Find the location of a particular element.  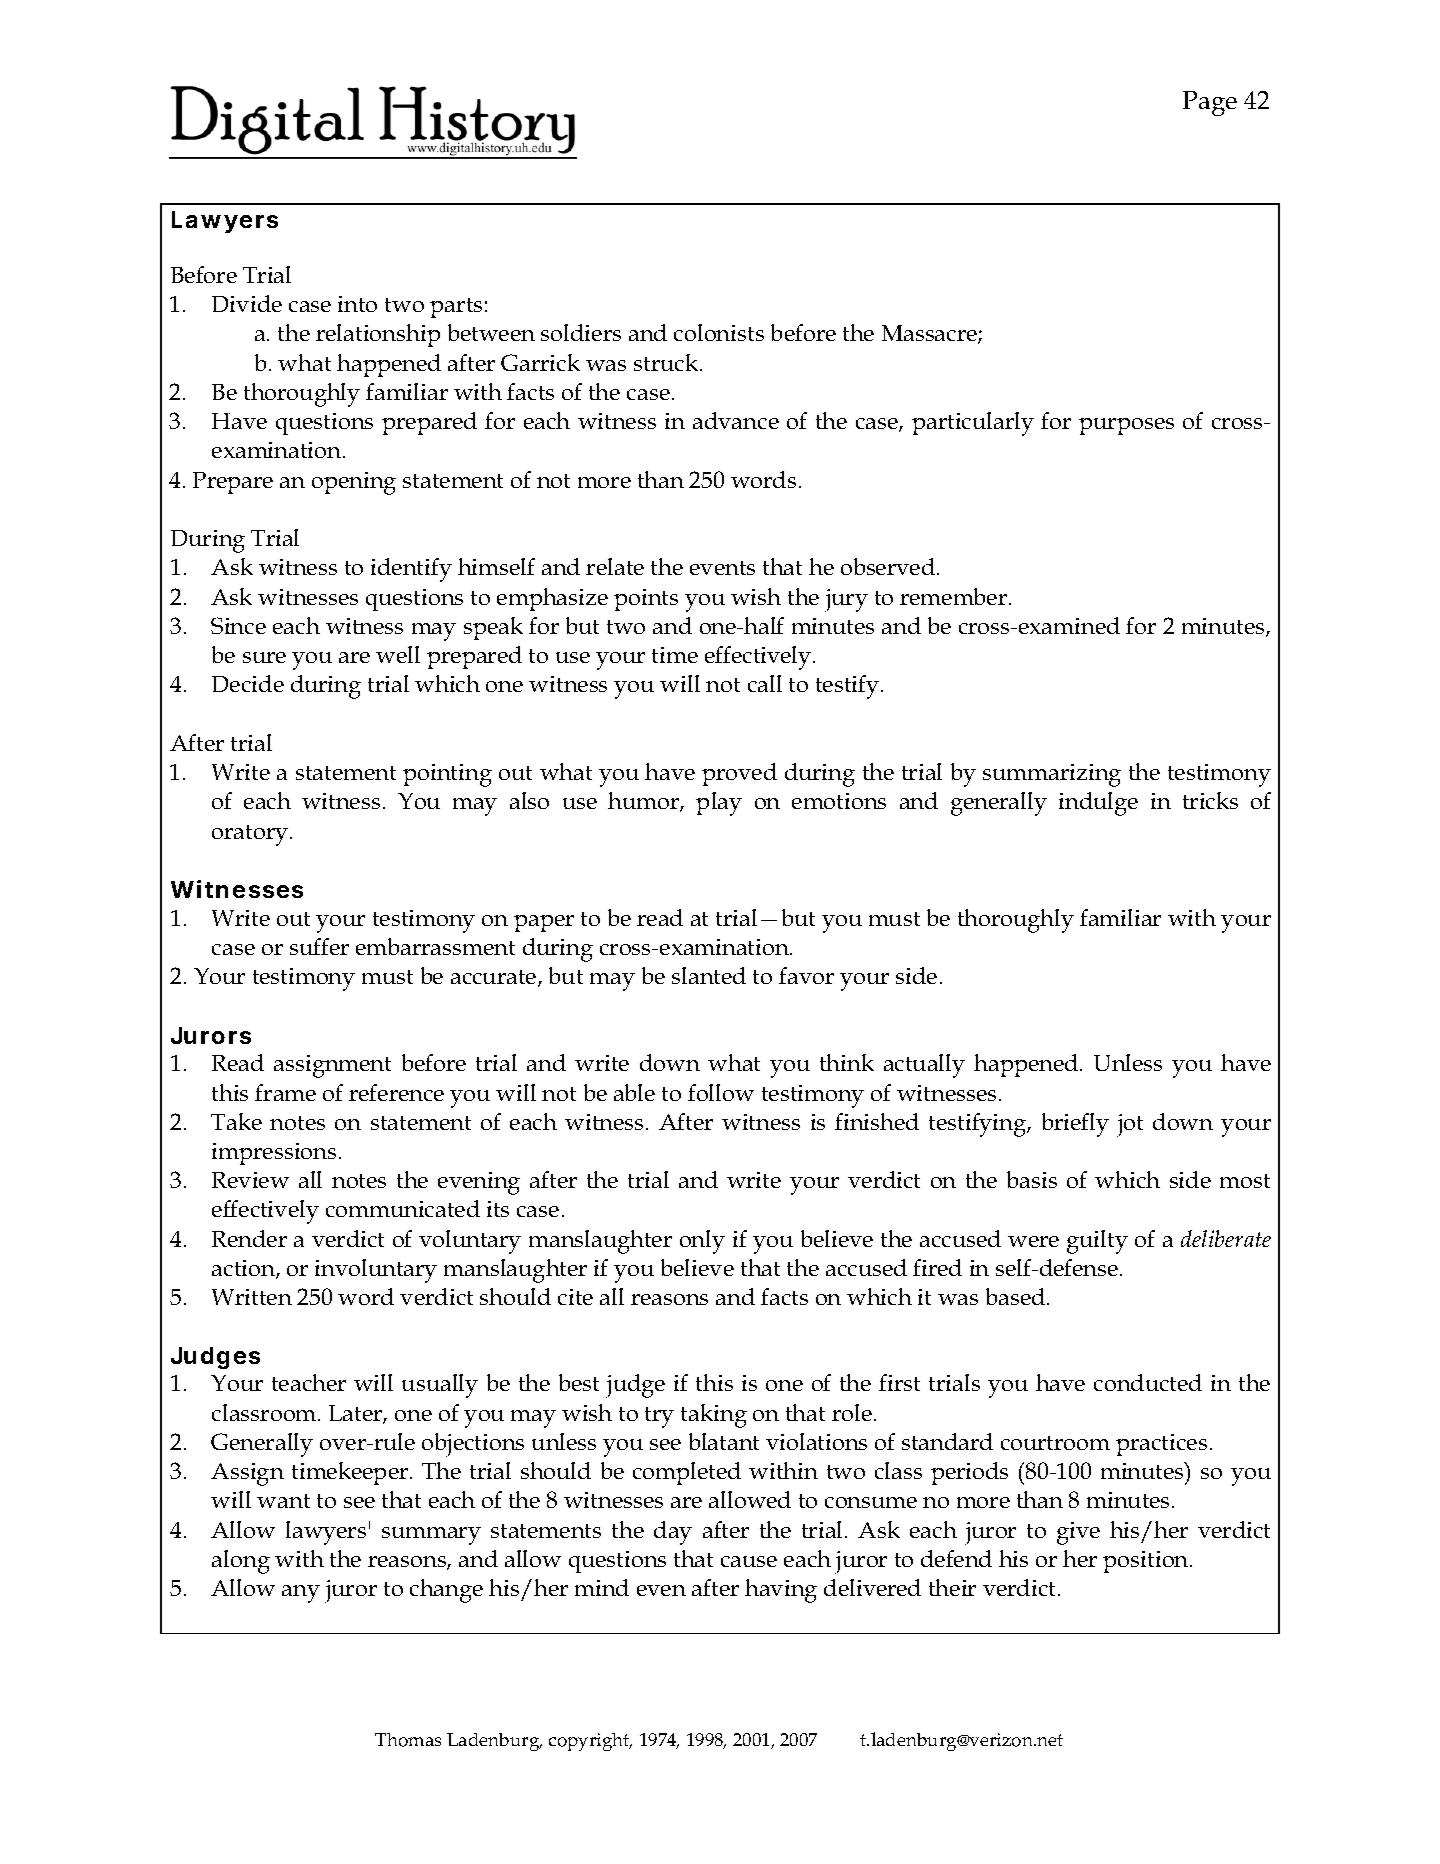

having is located at coordinates (781, 1591).
